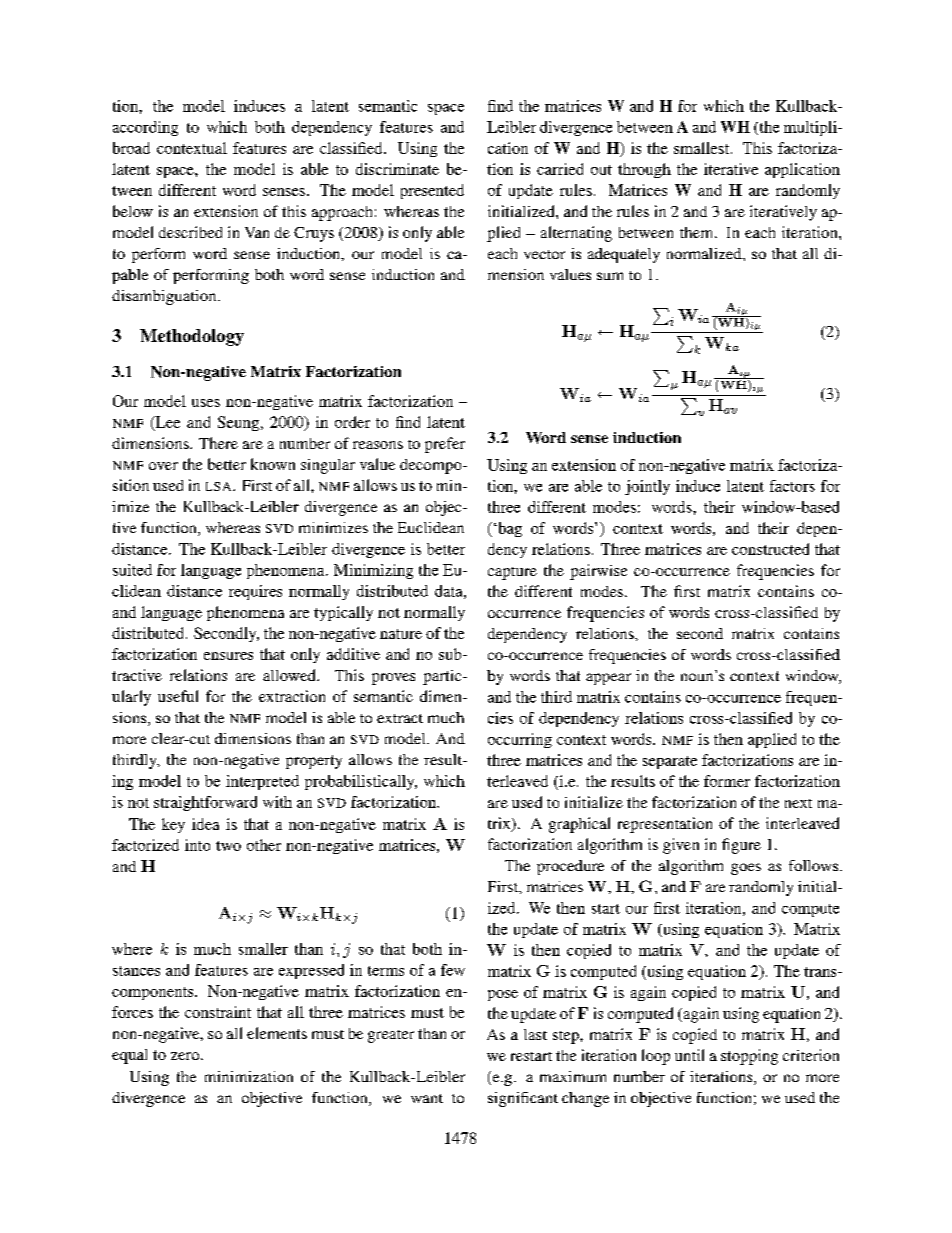 The width and height of the document is (952, 1233). What do you see at coordinates (218, 1012) in the document?
I see `constraint` at bounding box center [218, 1012].
